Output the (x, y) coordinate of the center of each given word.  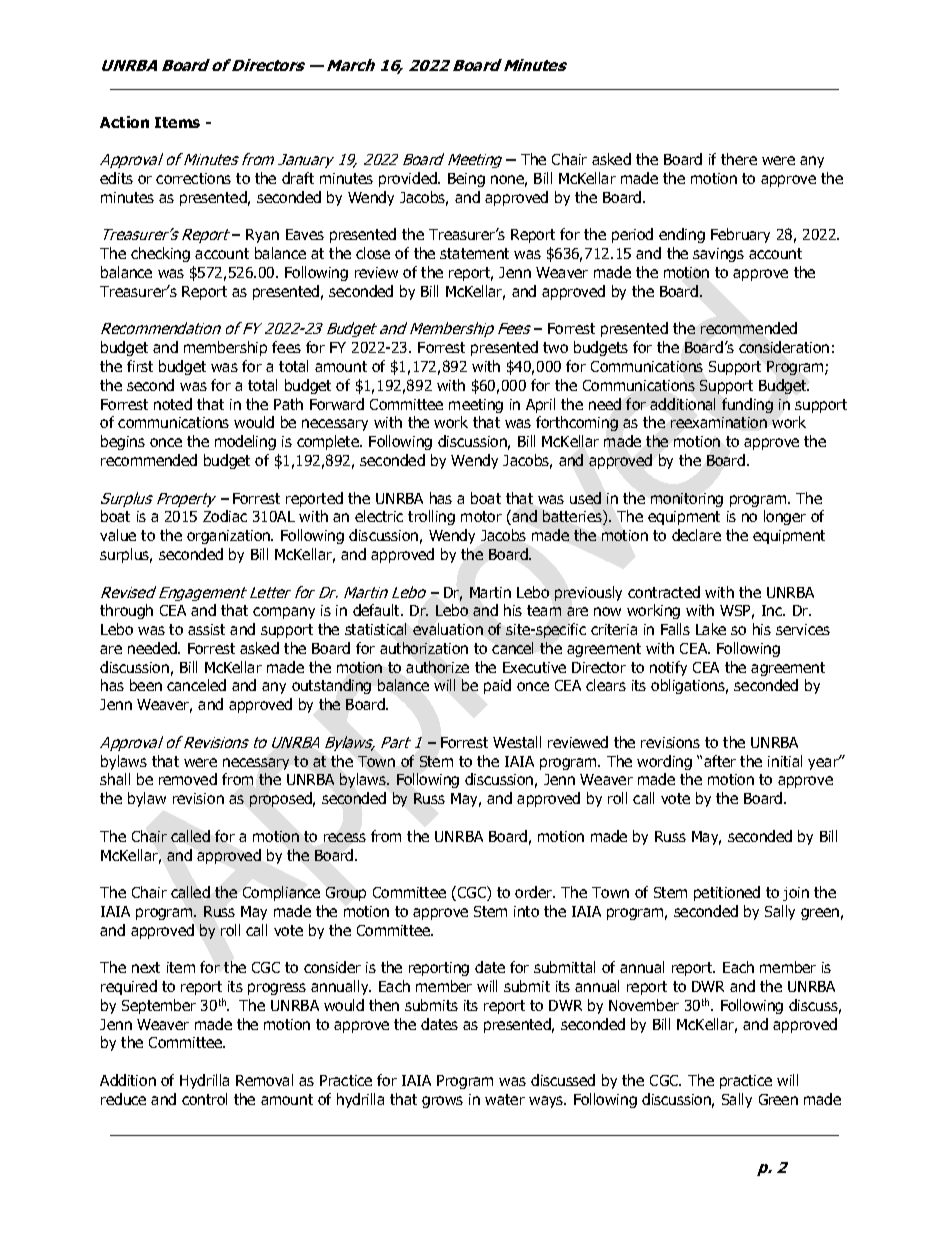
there (739, 159)
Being (466, 180)
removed (188, 779)
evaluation (448, 629)
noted (173, 404)
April (540, 405)
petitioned (727, 893)
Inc (773, 610)
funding (747, 405)
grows (442, 1102)
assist (206, 629)
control (204, 1099)
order (535, 892)
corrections (193, 178)
